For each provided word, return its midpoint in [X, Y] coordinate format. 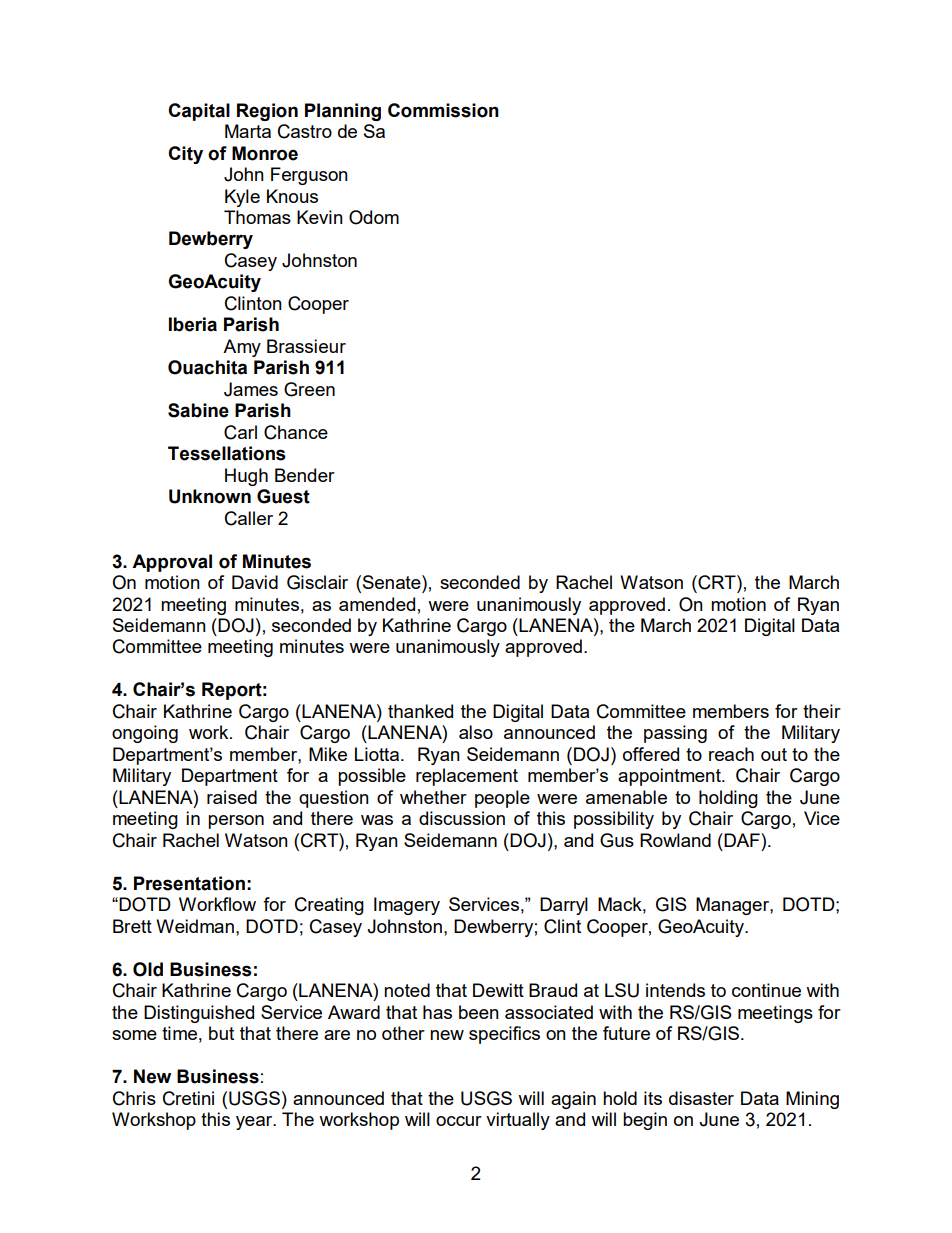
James [251, 389]
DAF [742, 840]
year [255, 1123]
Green [309, 389]
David [255, 582]
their [822, 711]
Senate [393, 582]
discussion [462, 818]
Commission [443, 110]
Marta [248, 131]
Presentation [189, 883]
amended [377, 604]
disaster [701, 1098]
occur [459, 1121]
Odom [374, 217]
